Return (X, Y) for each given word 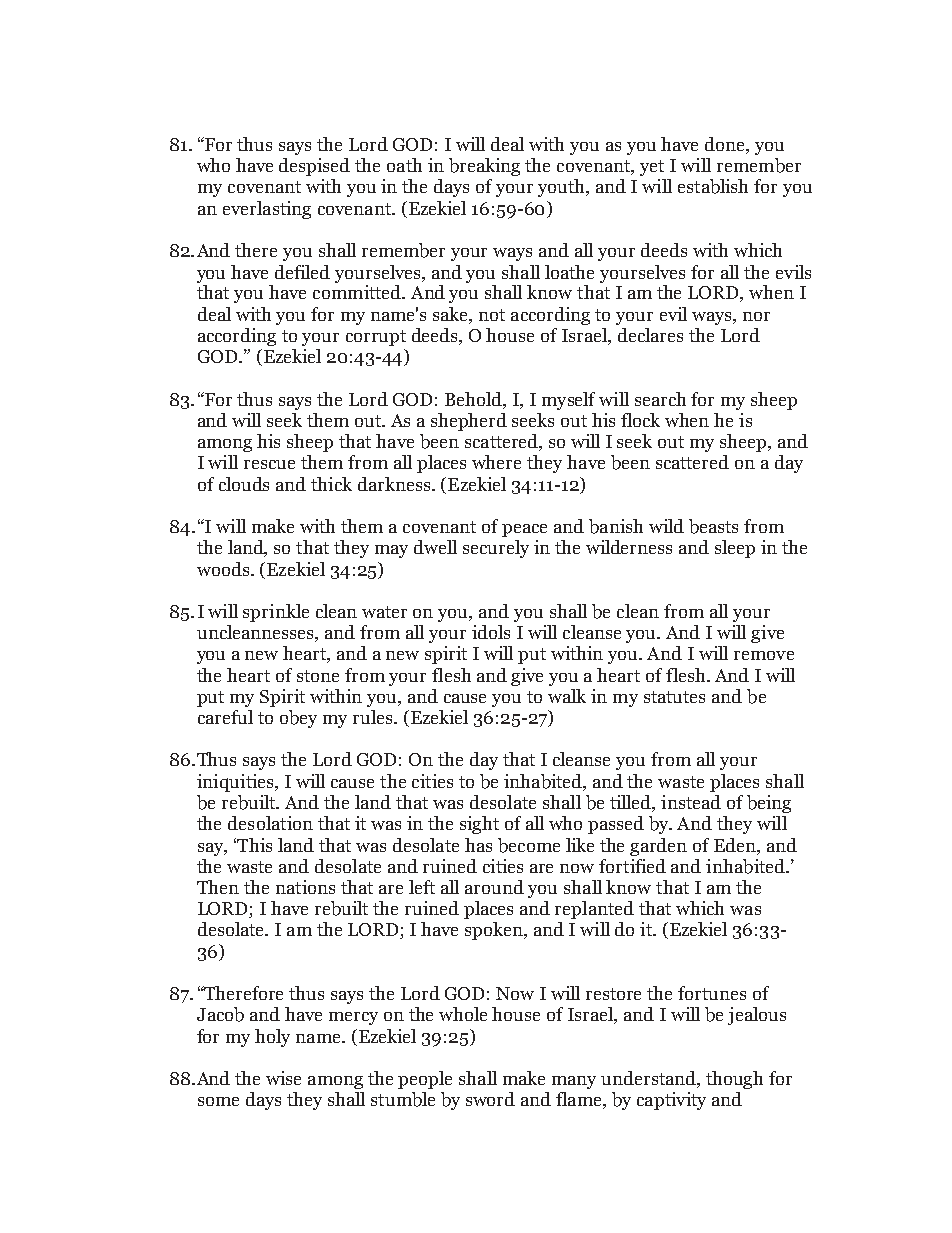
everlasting (267, 210)
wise (283, 1078)
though (734, 1080)
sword (490, 1099)
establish (713, 186)
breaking (484, 167)
